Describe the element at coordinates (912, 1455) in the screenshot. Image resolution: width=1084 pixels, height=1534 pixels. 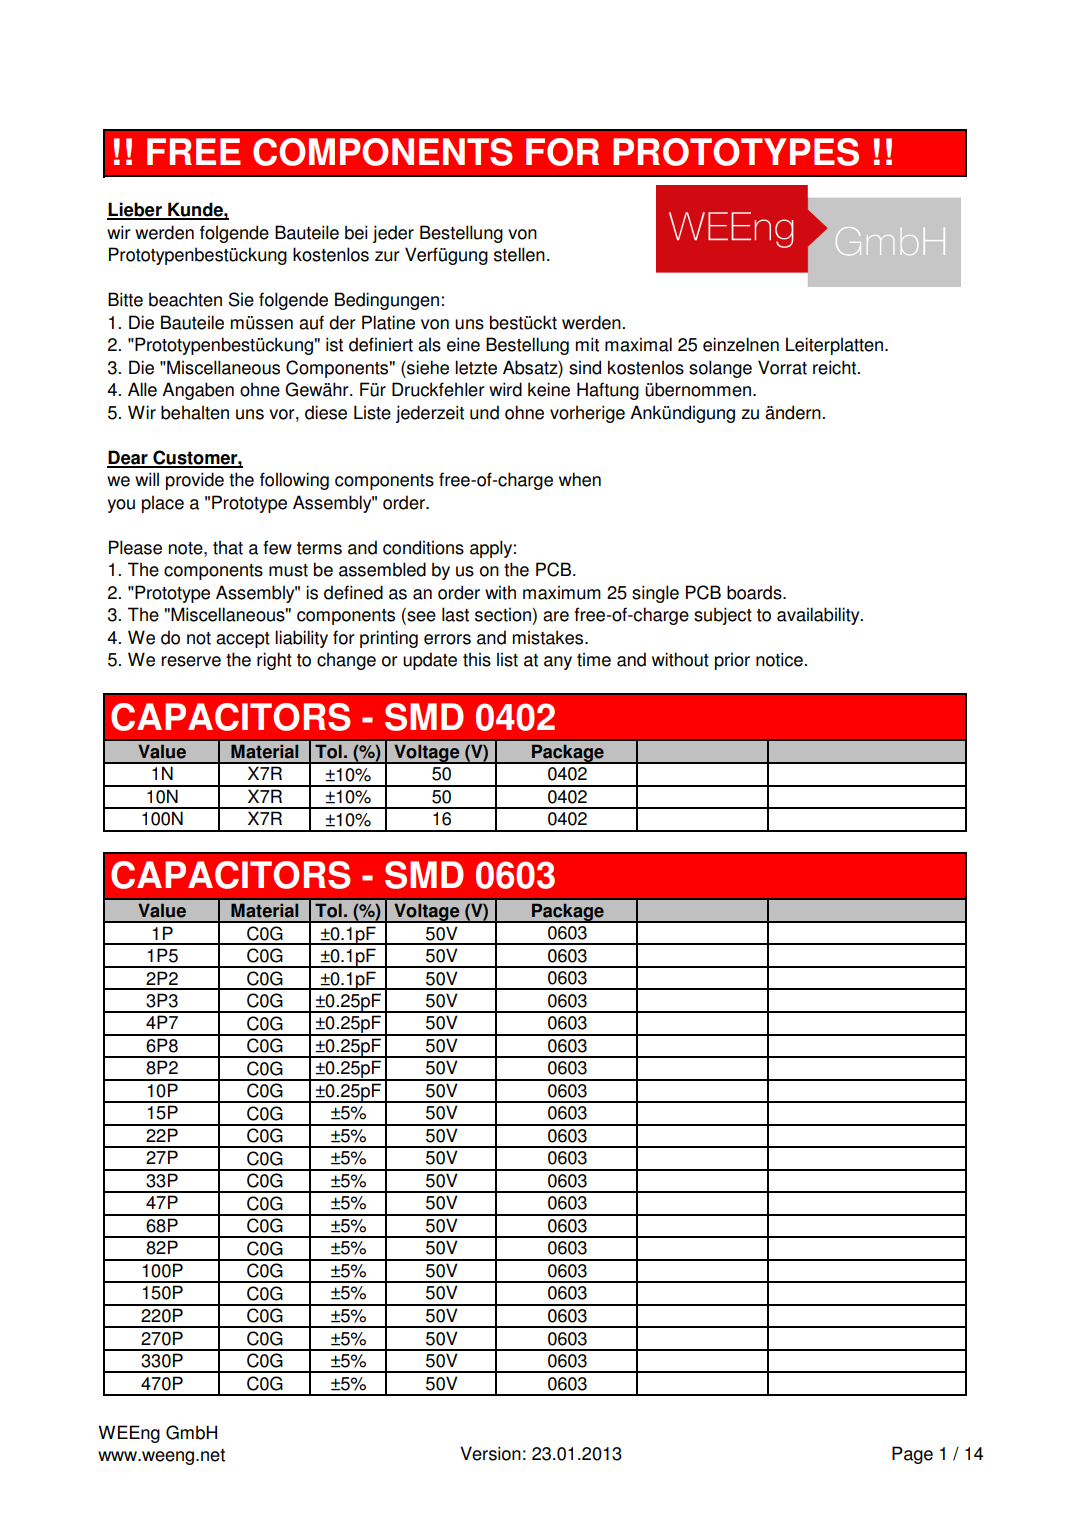
I see `Page` at that location.
